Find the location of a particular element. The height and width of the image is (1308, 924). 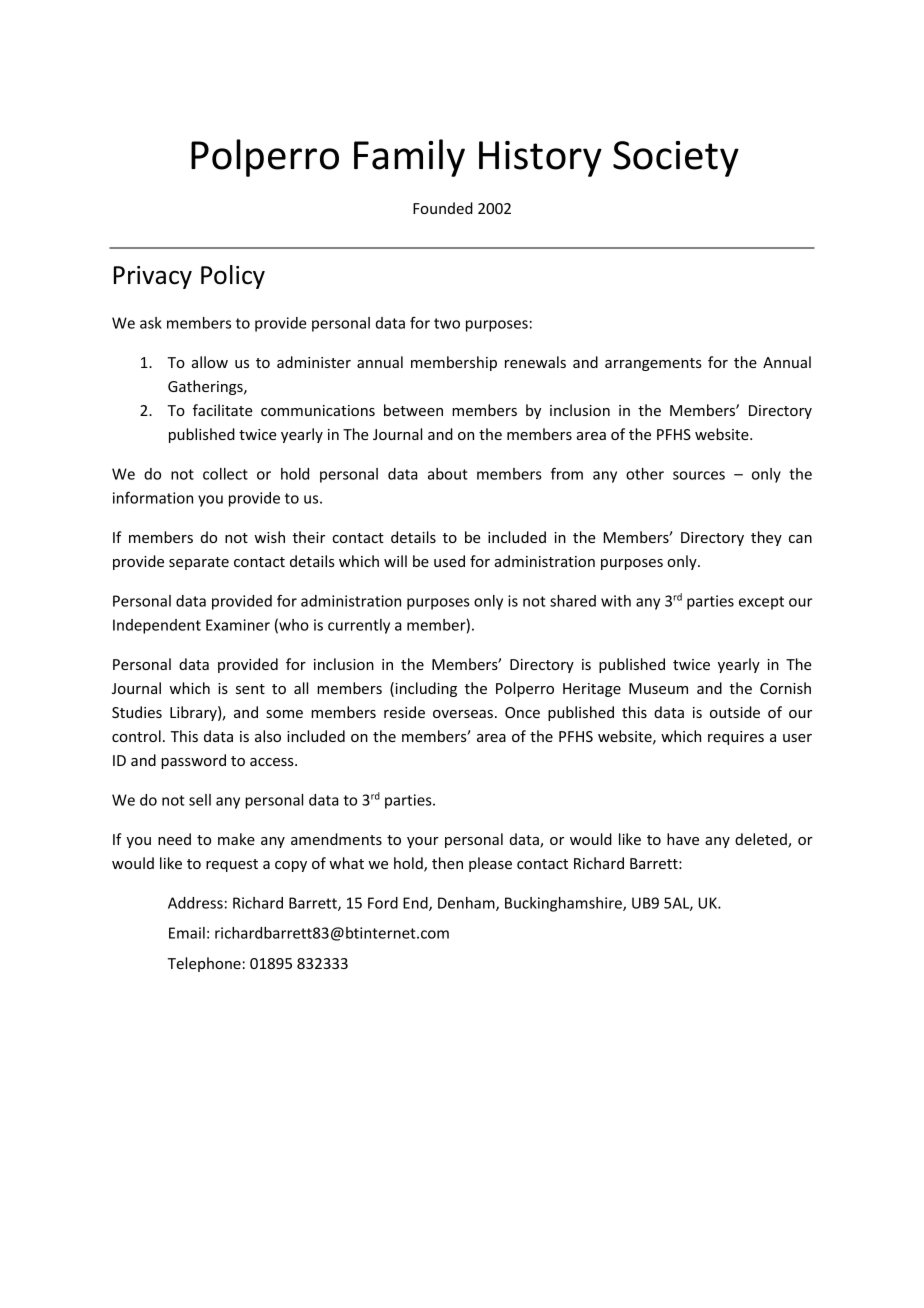

requires is located at coordinates (736, 738).
